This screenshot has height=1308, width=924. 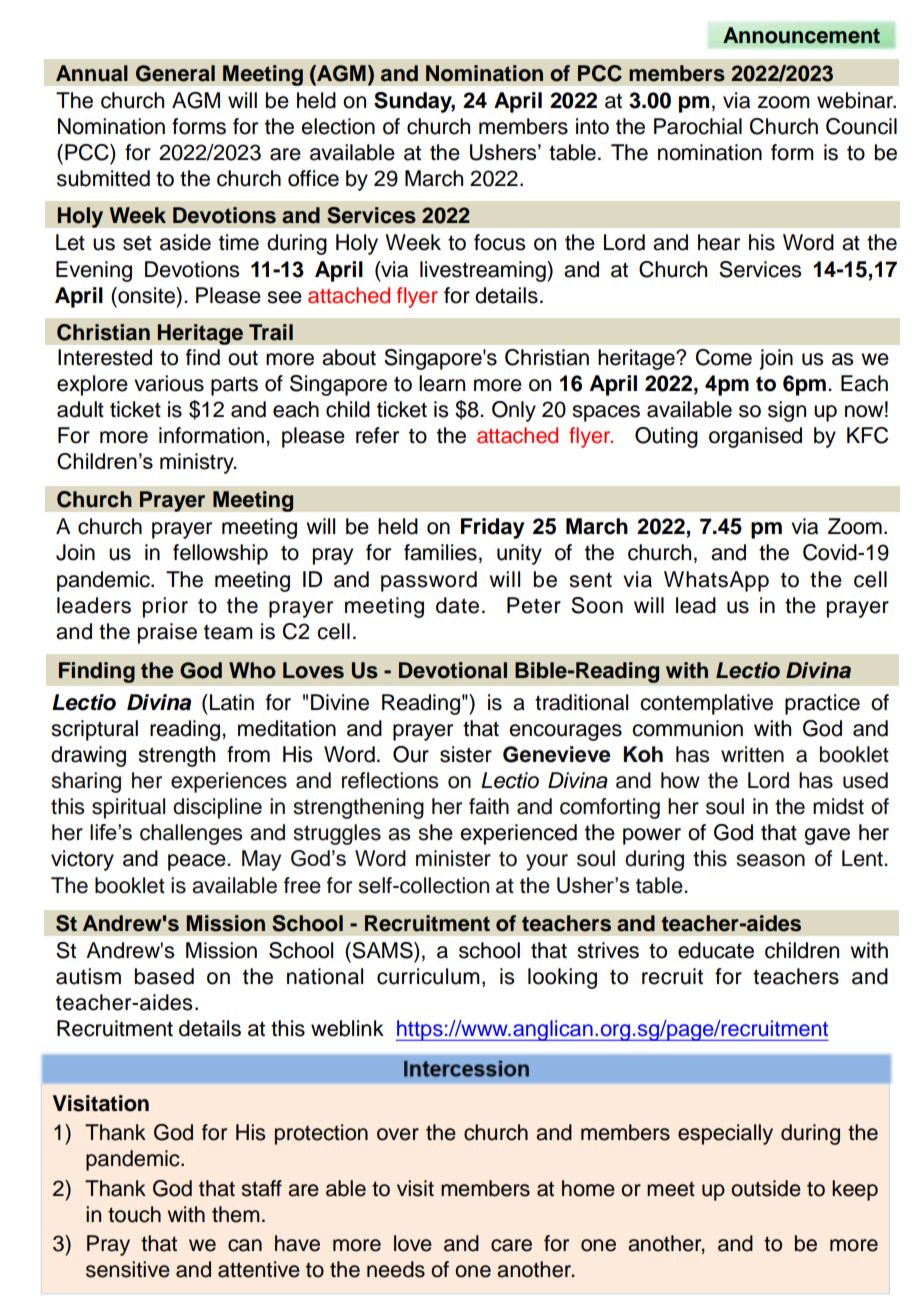 What do you see at coordinates (453, 670) in the screenshot?
I see `Devotional` at bounding box center [453, 670].
